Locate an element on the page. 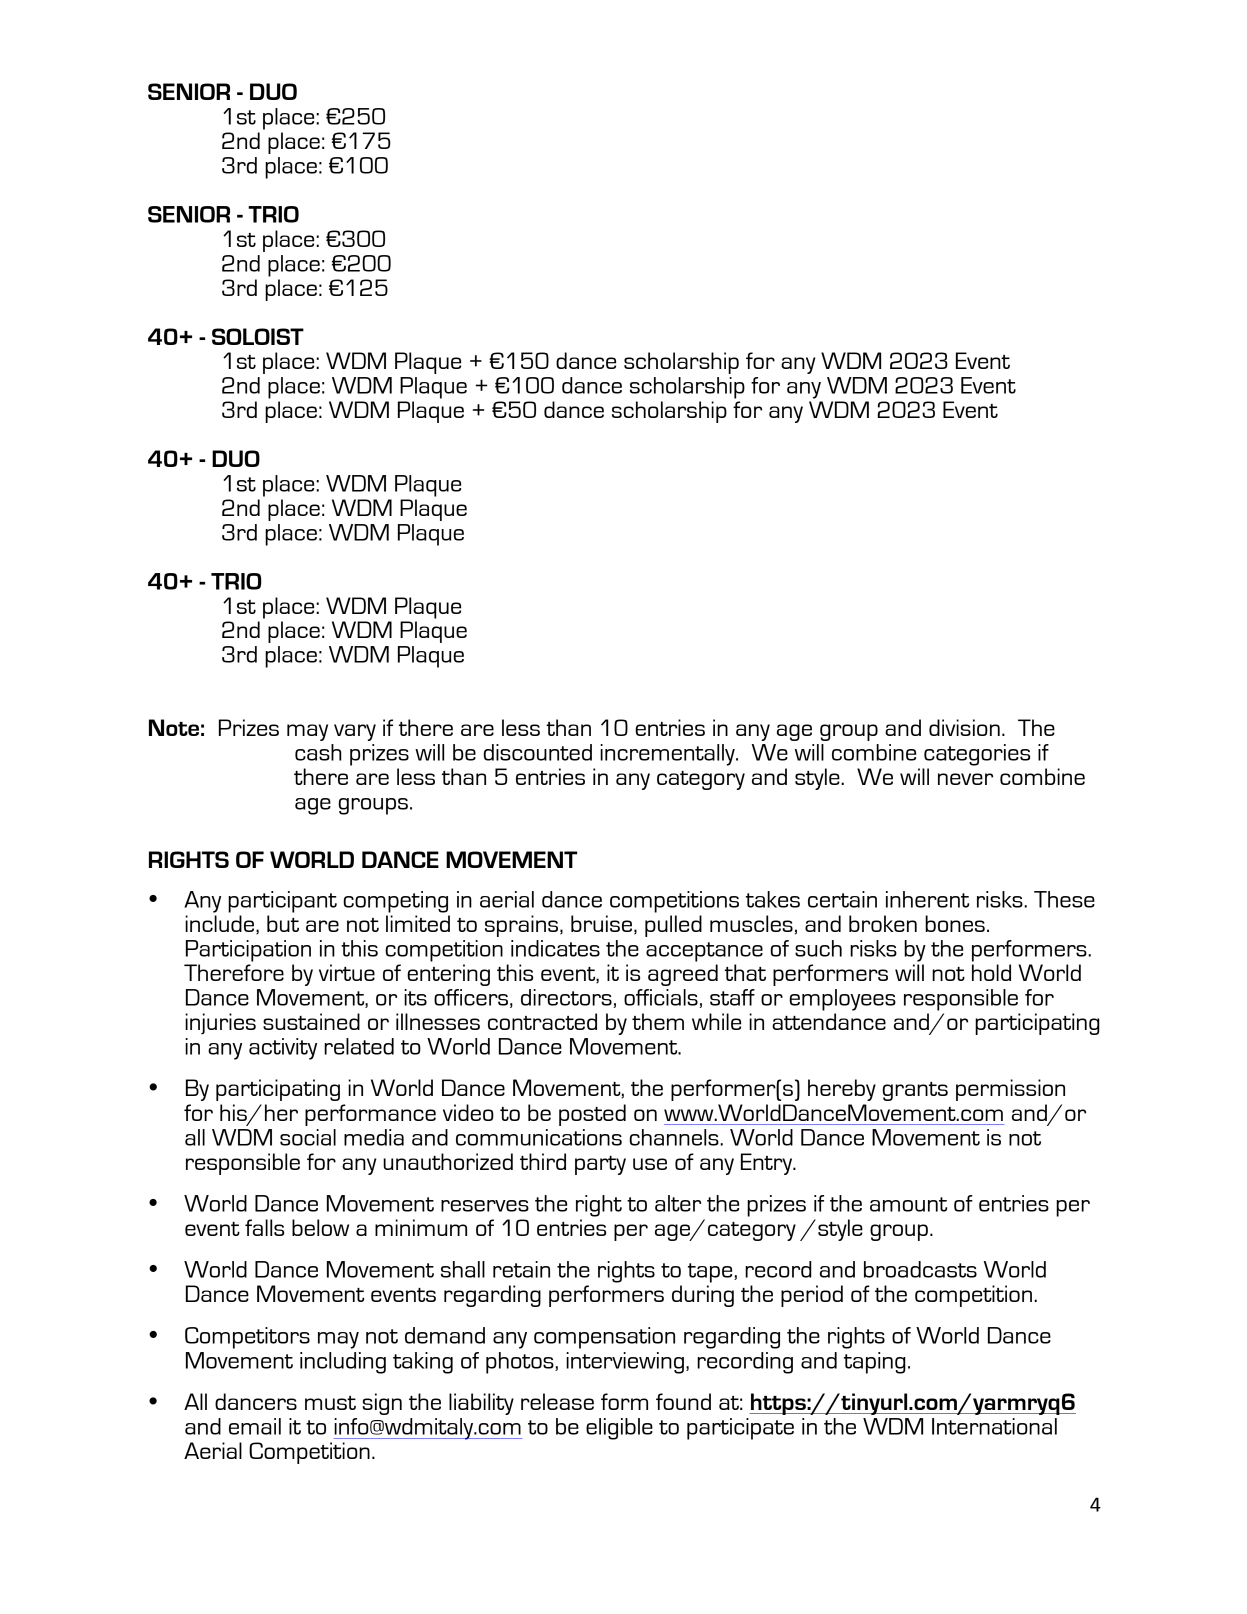  never is located at coordinates (965, 779).
